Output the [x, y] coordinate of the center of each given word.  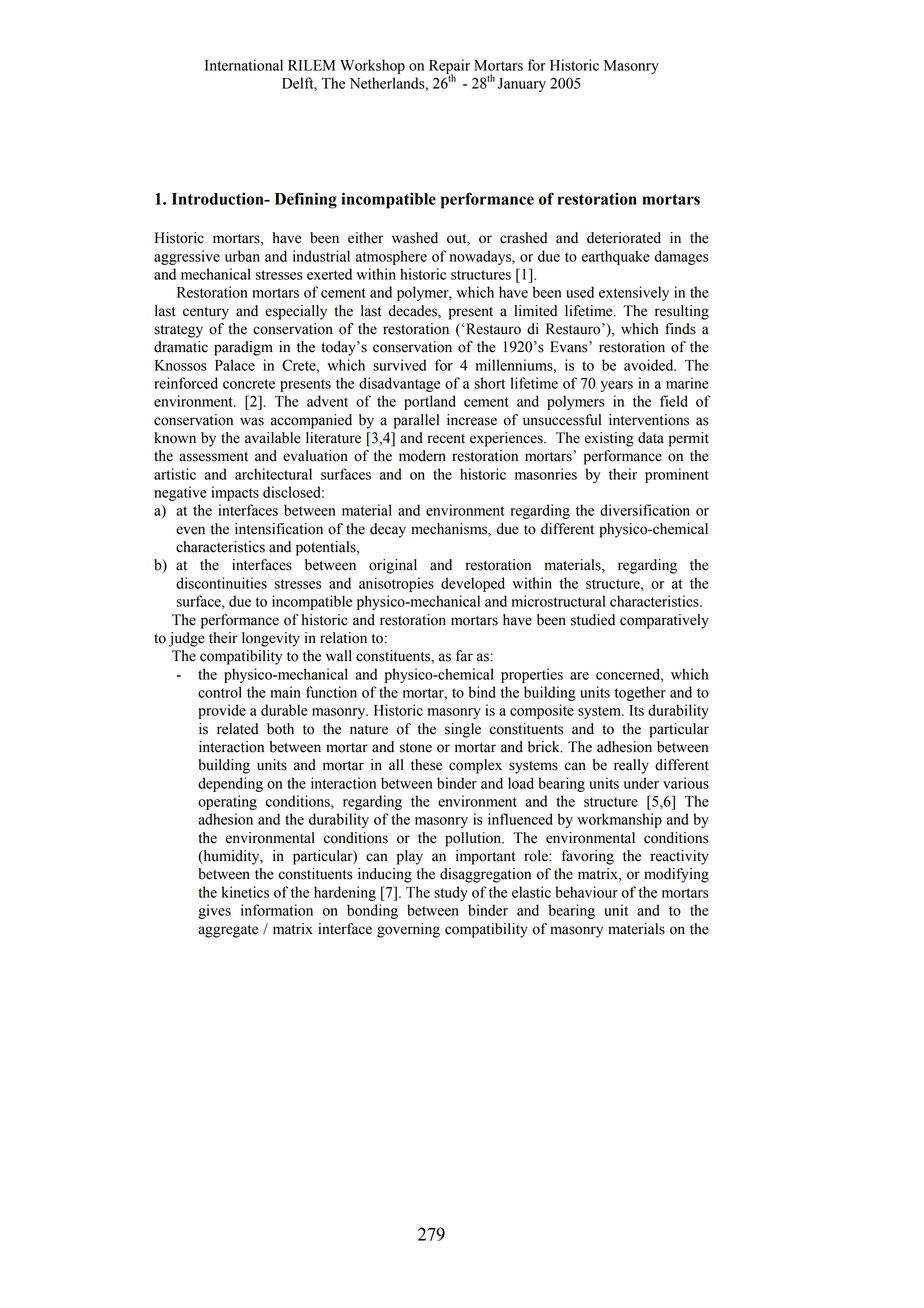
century [206, 313]
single [463, 730]
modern [422, 456]
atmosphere [391, 257]
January [522, 85]
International [244, 65]
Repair [449, 67]
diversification [645, 510]
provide [222, 711]
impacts [235, 493]
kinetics [245, 892]
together [640, 693]
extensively [634, 293]
